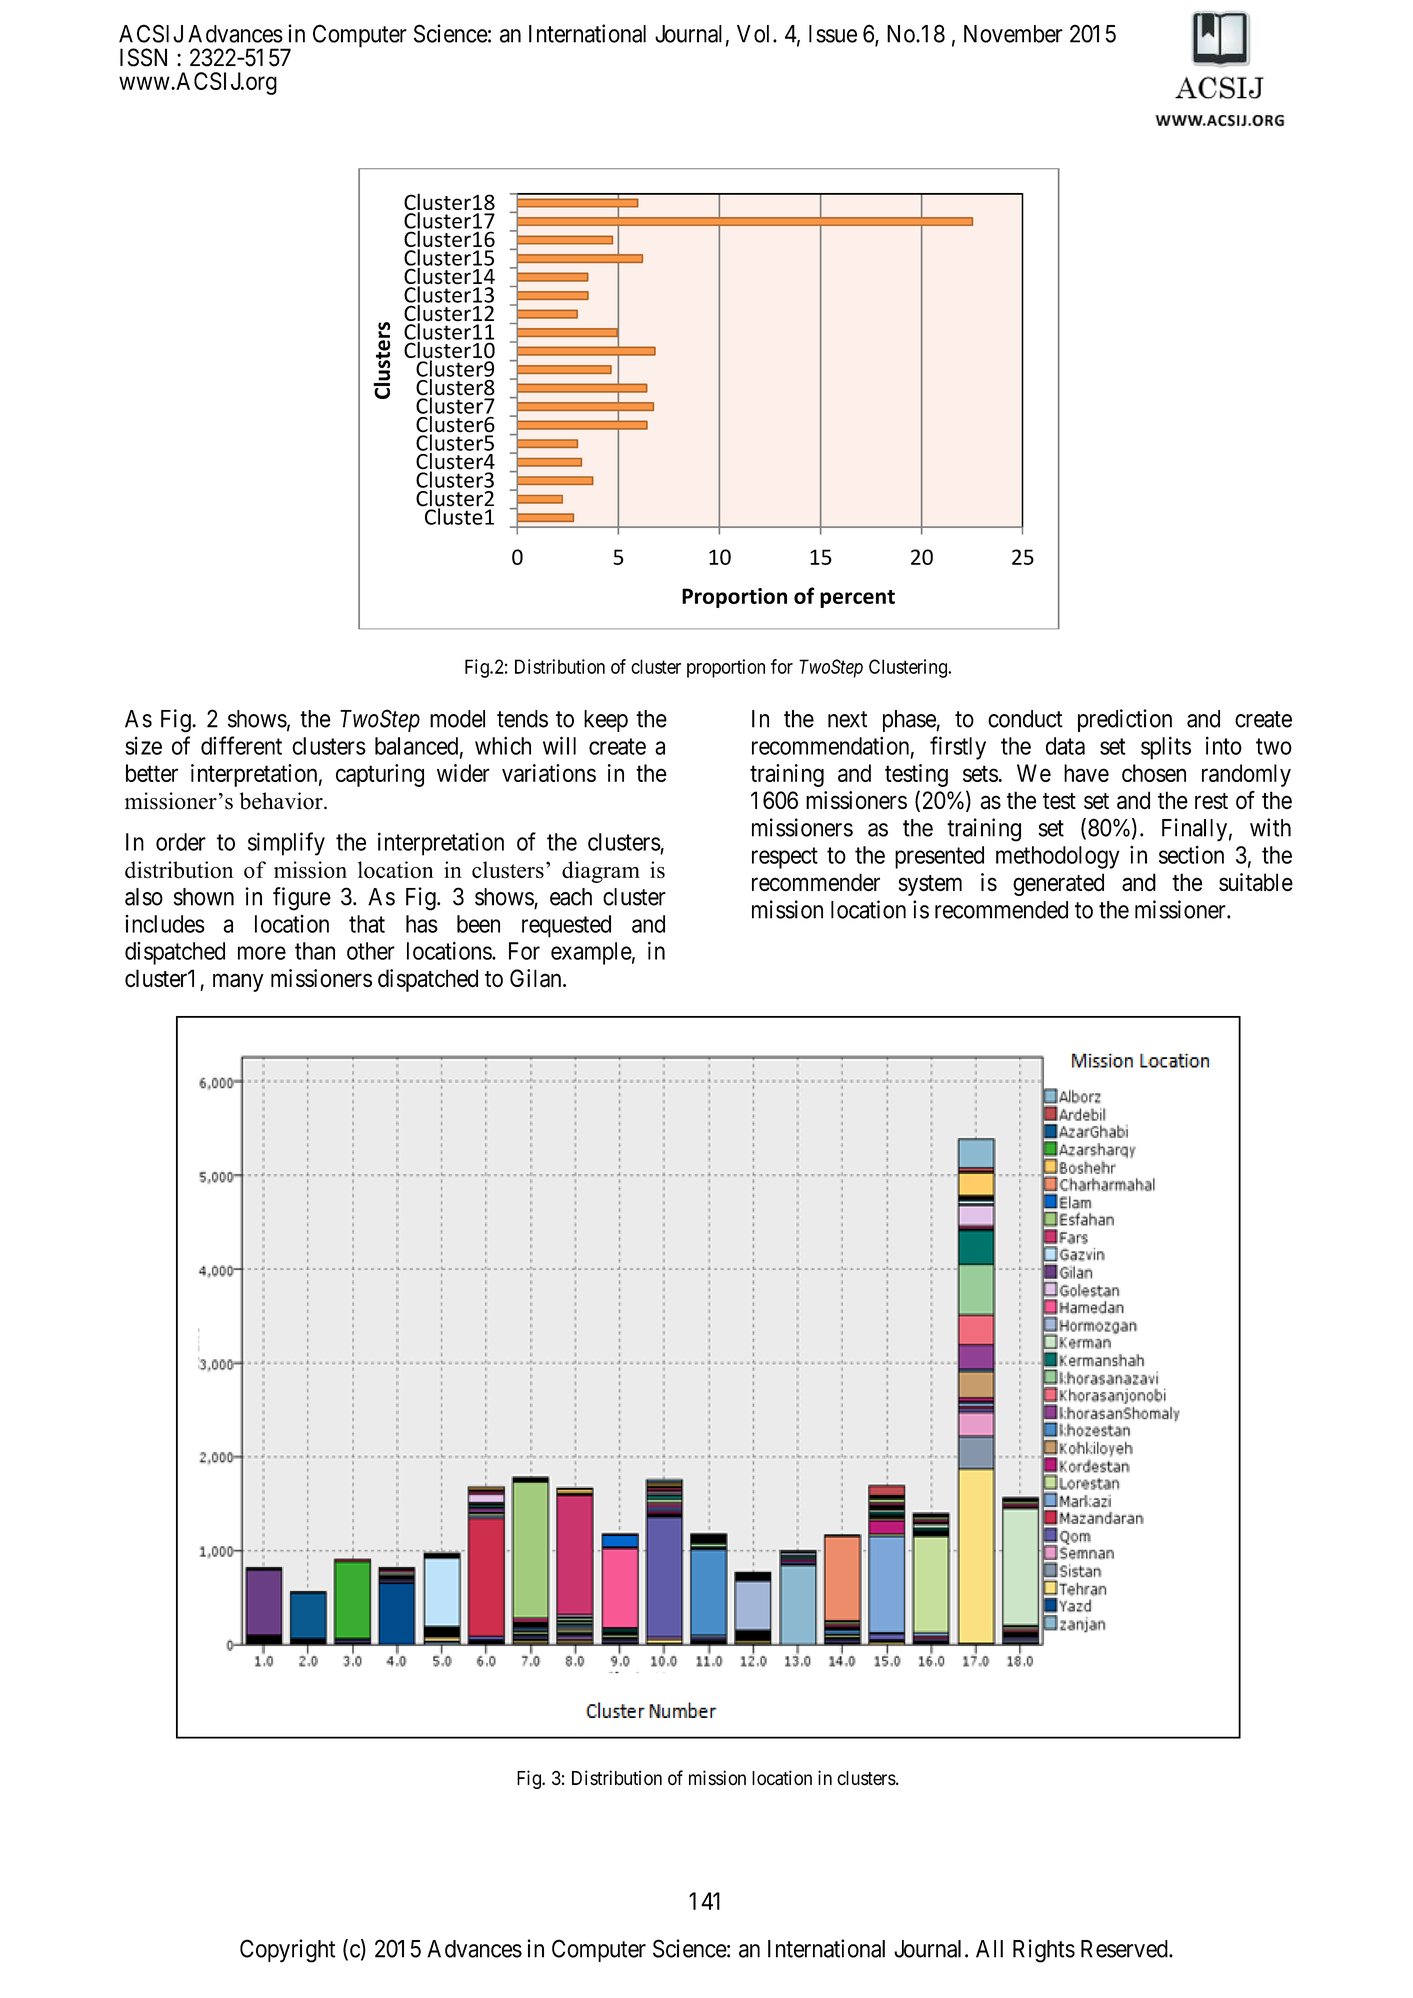 This document has height=1998, width=1413. Describe the element at coordinates (238, 983) in the document. I see `many` at that location.
